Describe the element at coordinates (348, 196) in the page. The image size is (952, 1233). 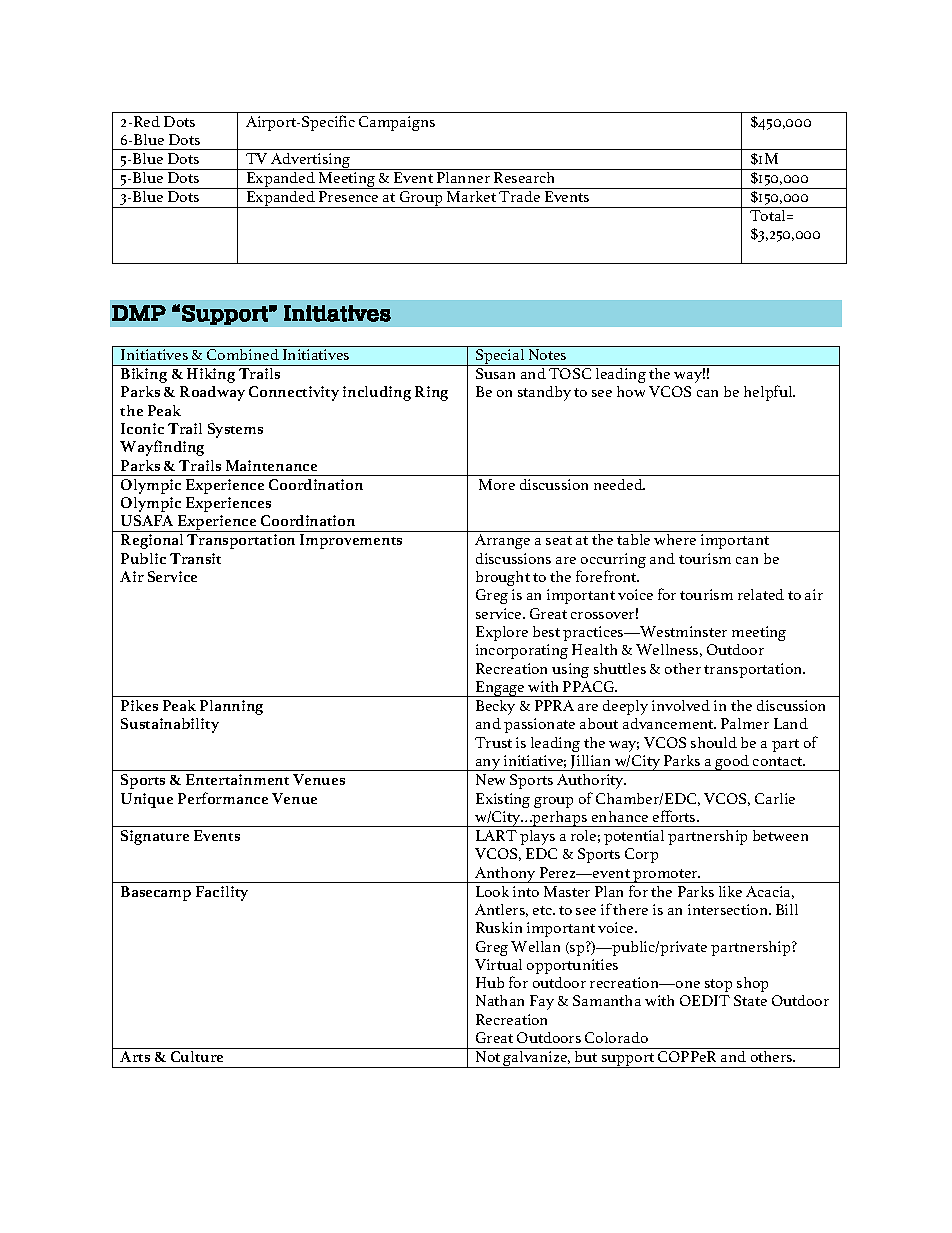
I see `Presence` at that location.
